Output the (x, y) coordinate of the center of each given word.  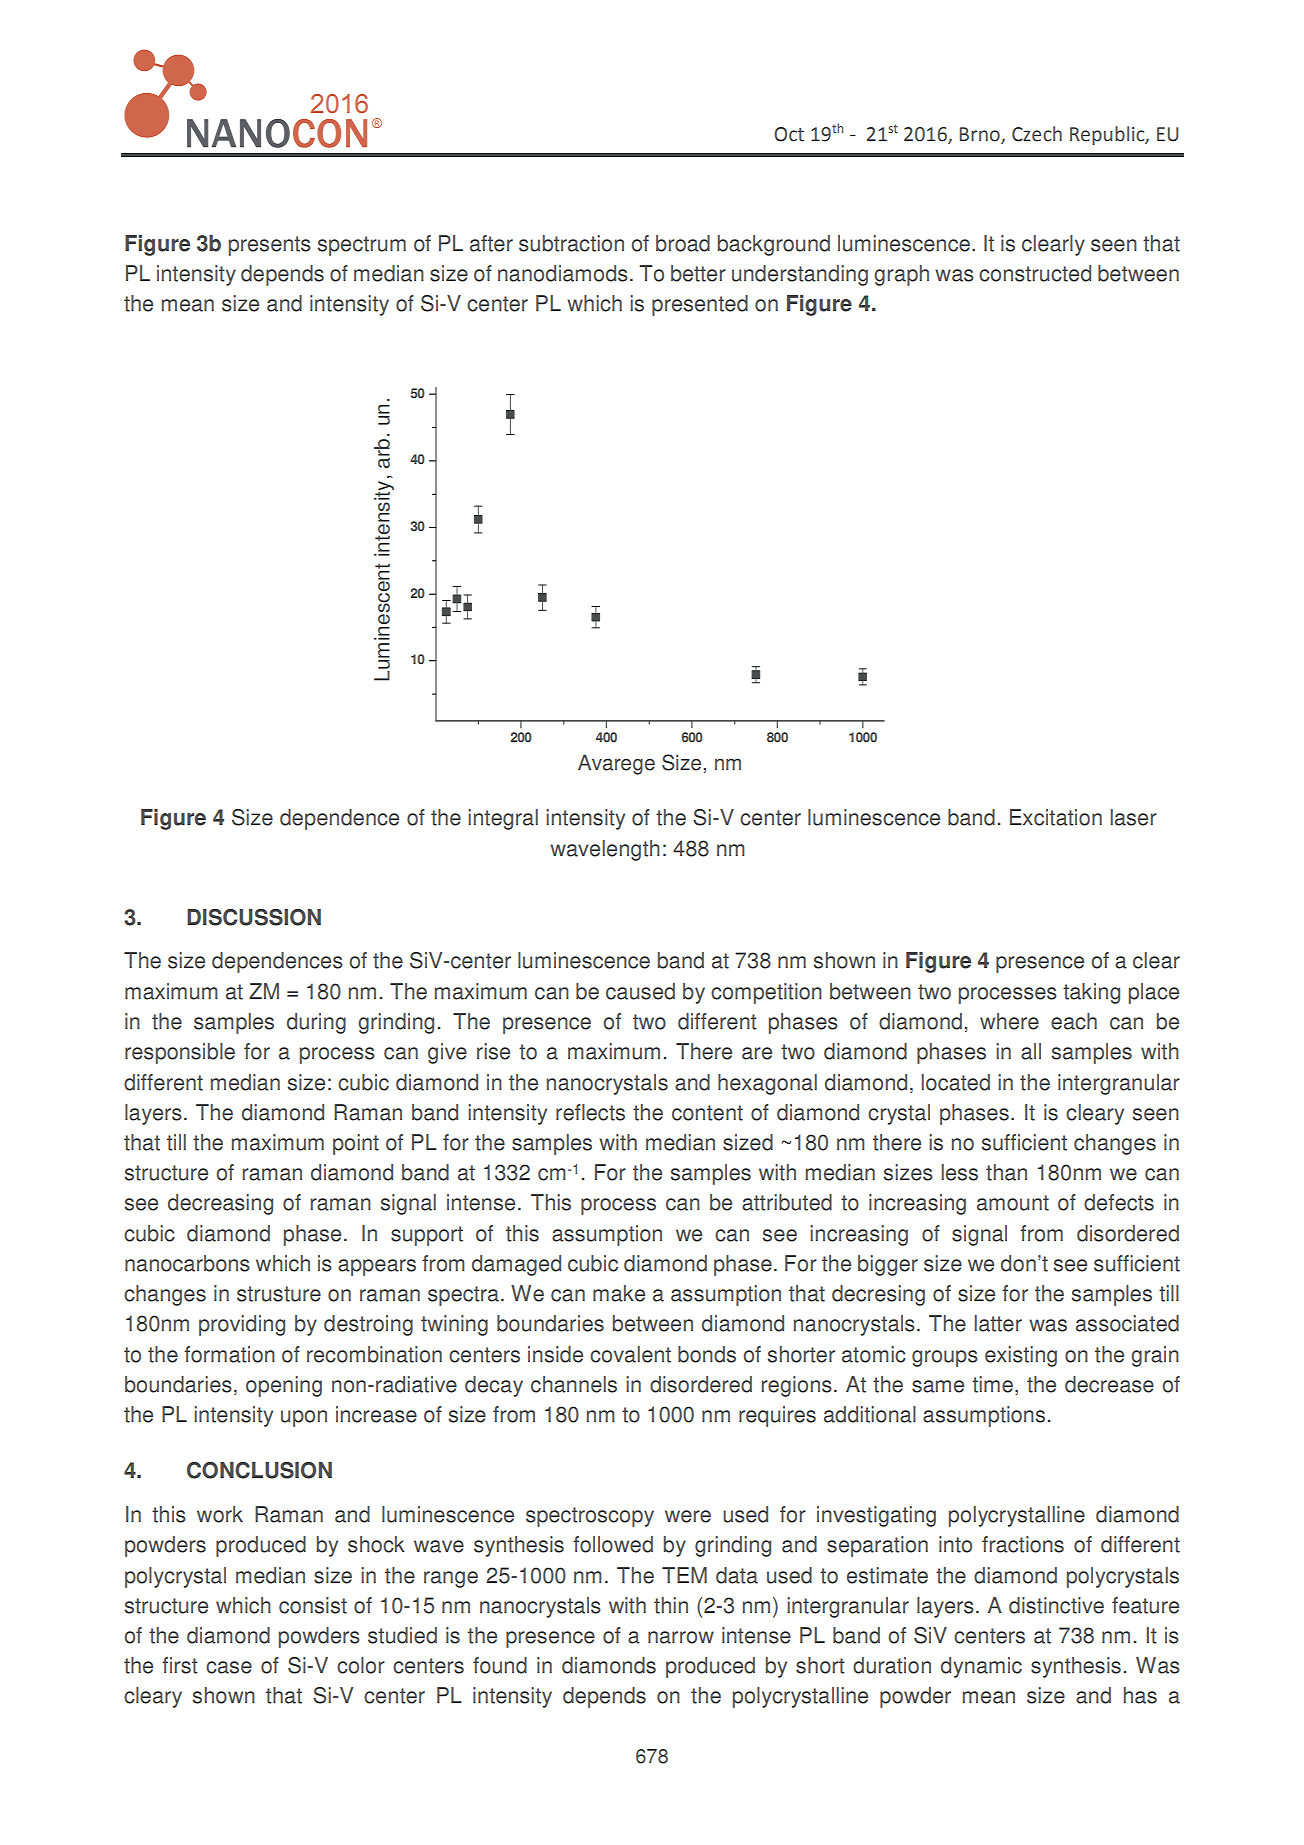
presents (270, 246)
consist (313, 1605)
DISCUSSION (254, 917)
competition (766, 993)
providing (242, 1325)
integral (503, 819)
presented (700, 305)
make (619, 1293)
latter (998, 1323)
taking (1091, 993)
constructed (1035, 273)
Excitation (1056, 817)
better (698, 273)
